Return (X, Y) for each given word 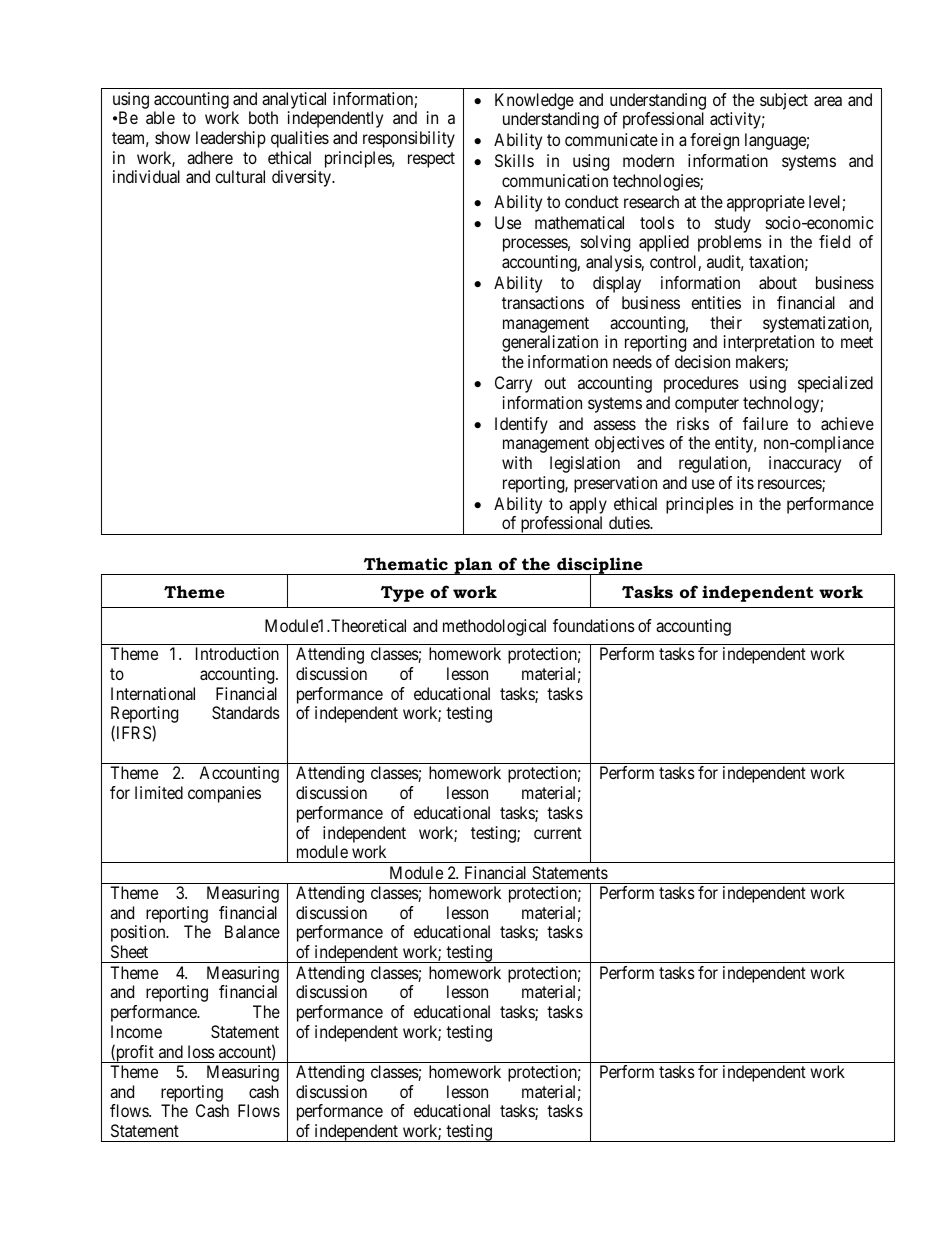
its (745, 482)
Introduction (237, 653)
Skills (514, 160)
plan (473, 566)
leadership (231, 139)
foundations (594, 625)
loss (201, 1051)
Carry (513, 384)
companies (224, 794)
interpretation (769, 343)
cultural (240, 176)
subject (784, 101)
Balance (252, 931)
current (558, 833)
